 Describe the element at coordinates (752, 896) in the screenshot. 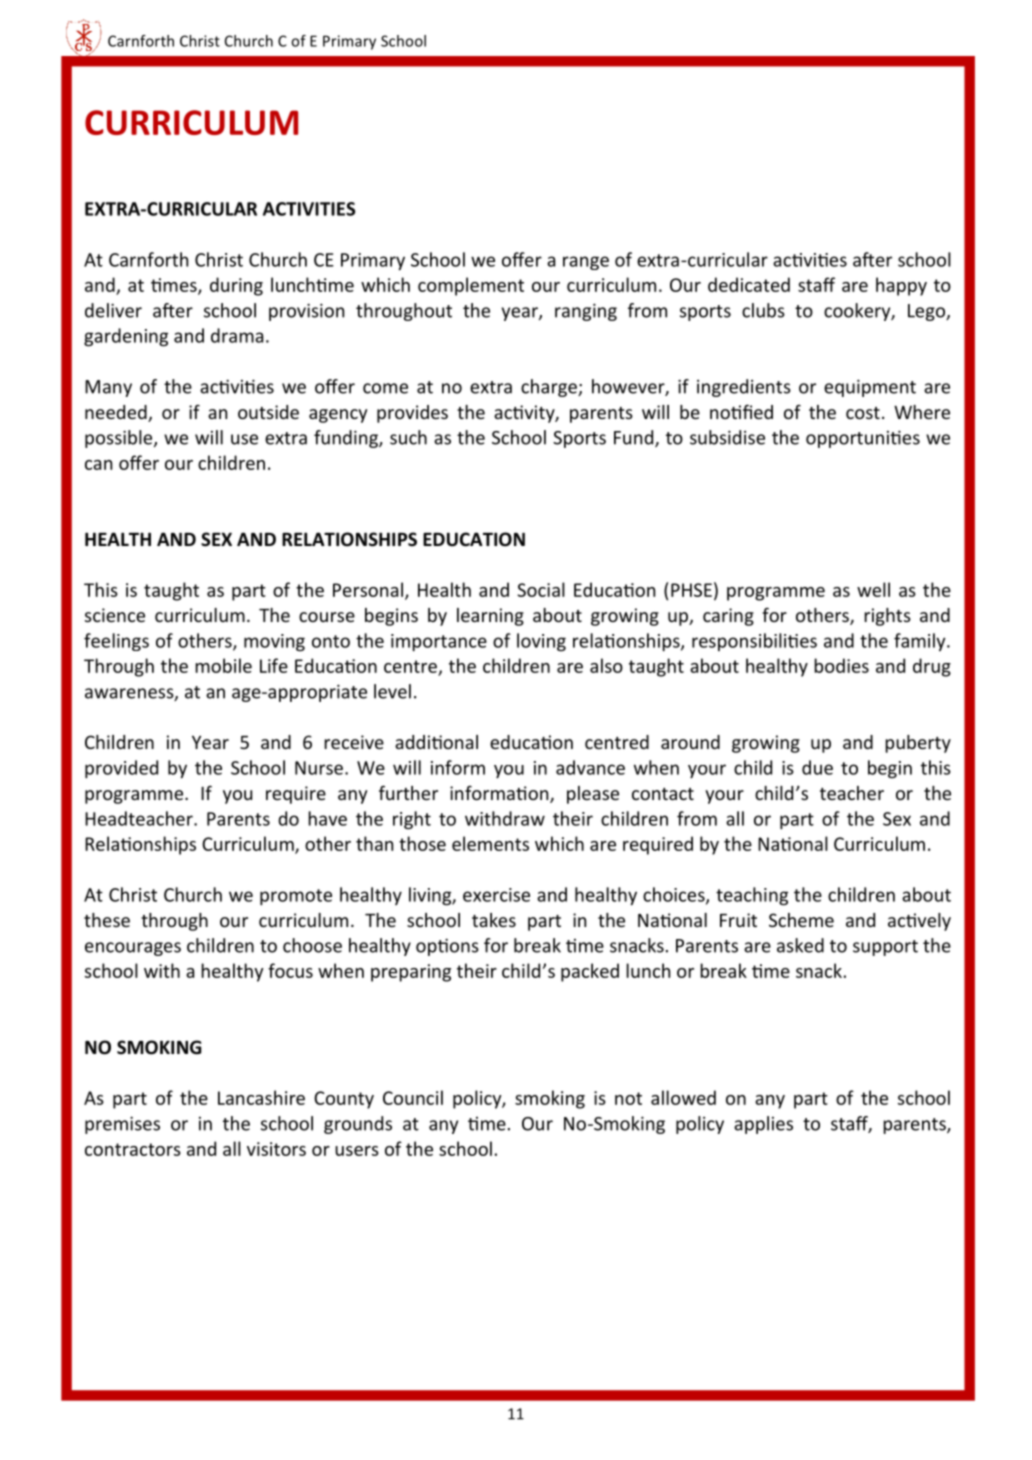

I see `teaching` at that location.
